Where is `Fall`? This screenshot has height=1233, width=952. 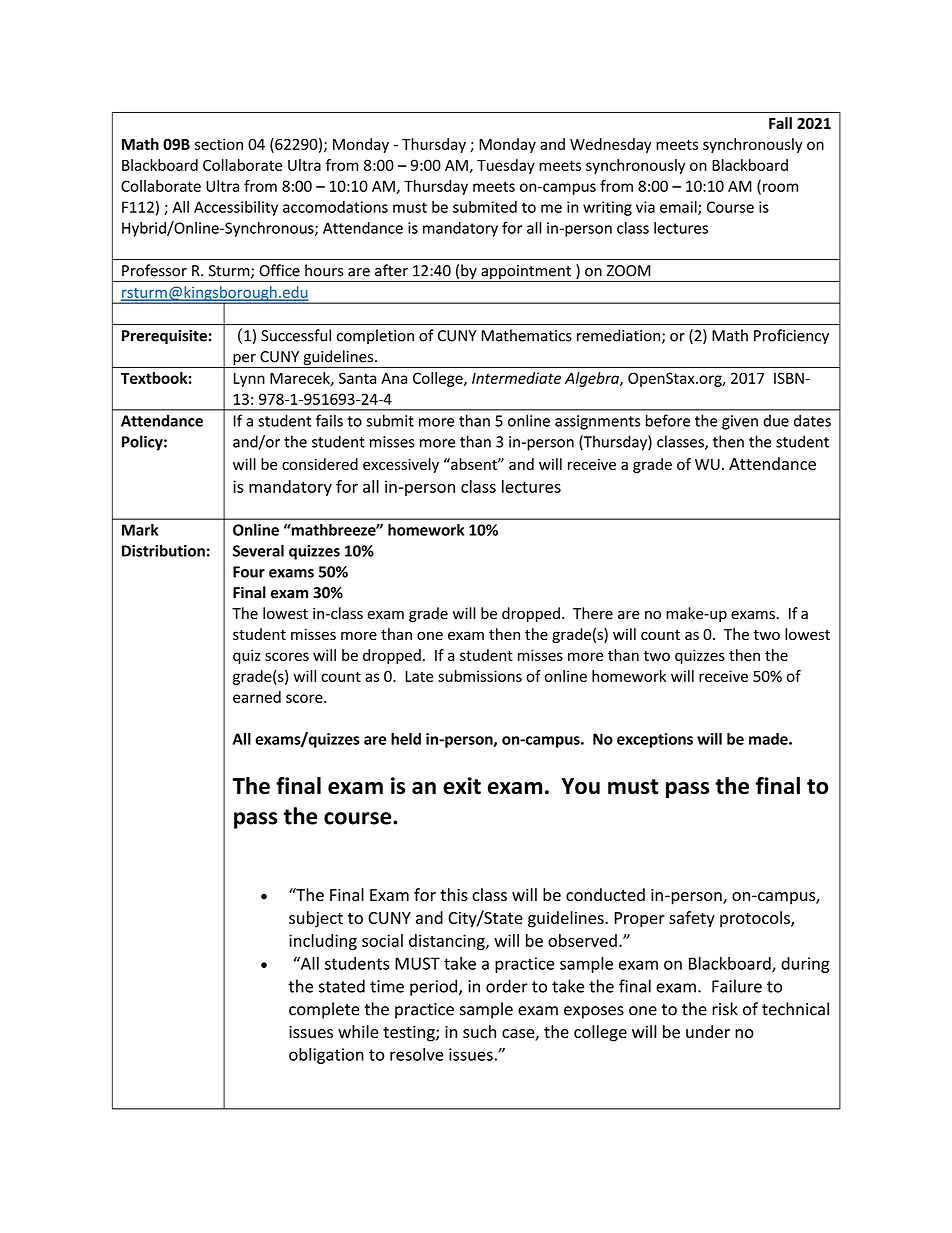 Fall is located at coordinates (780, 123).
